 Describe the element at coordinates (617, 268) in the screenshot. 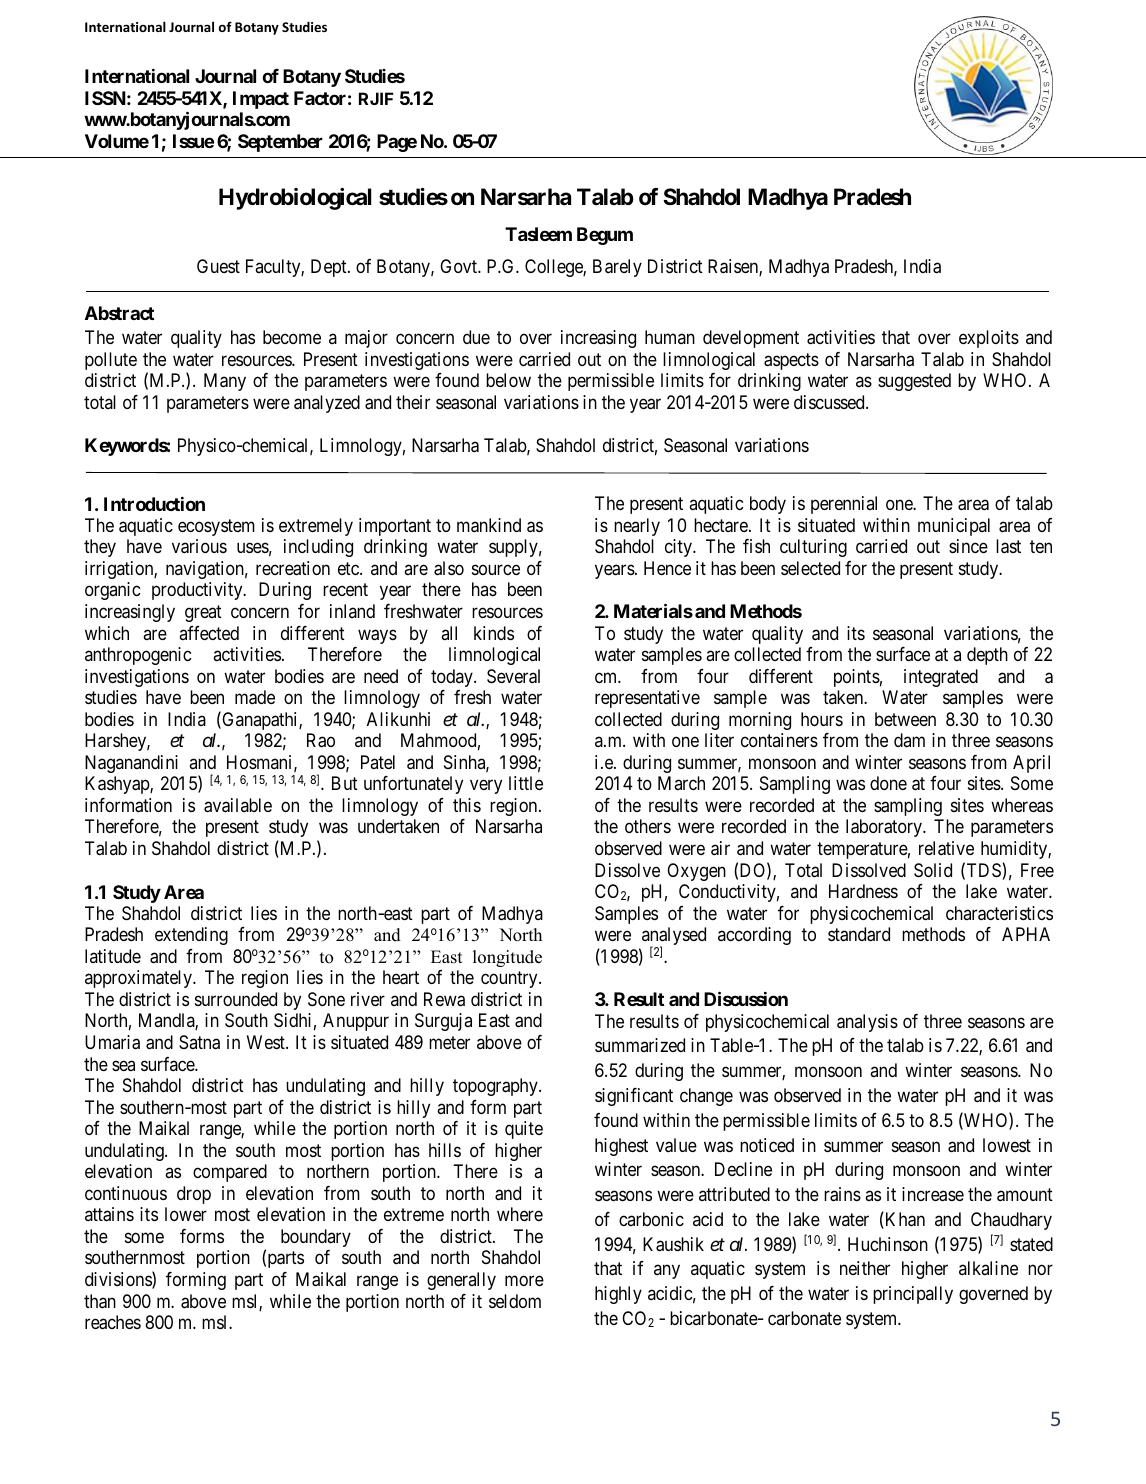

I see `Barely` at that location.
